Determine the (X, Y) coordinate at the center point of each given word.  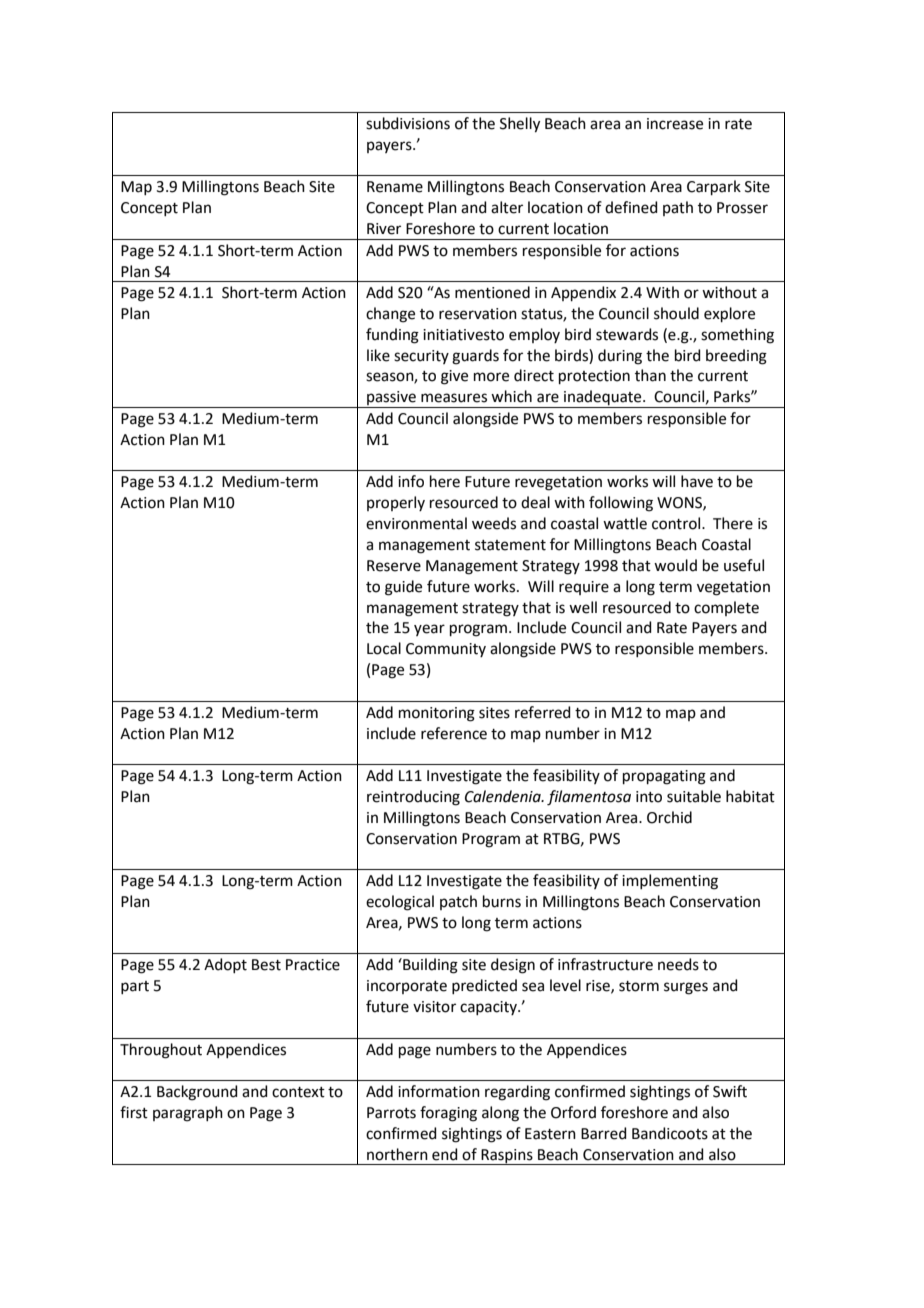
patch (458, 902)
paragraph (188, 1114)
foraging (448, 1114)
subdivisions (408, 123)
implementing (670, 882)
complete (726, 608)
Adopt (225, 965)
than (650, 375)
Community (446, 650)
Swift (730, 1091)
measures (454, 398)
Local (384, 648)
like (378, 355)
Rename (395, 187)
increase (675, 124)
